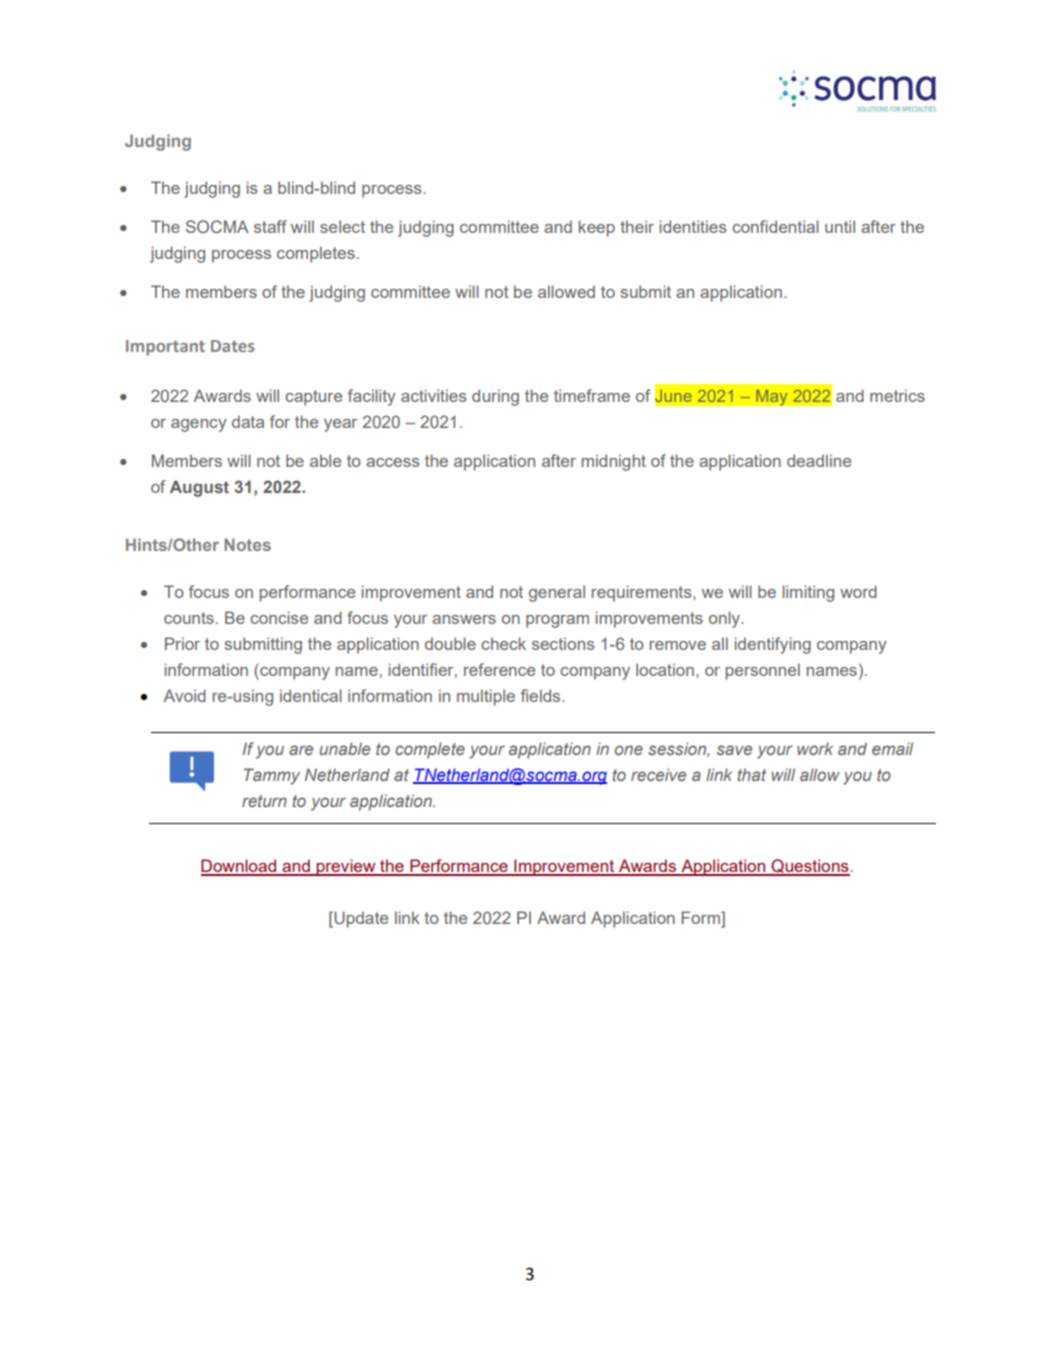  Describe the element at coordinates (614, 462) in the image. I see `midnight` at that location.
